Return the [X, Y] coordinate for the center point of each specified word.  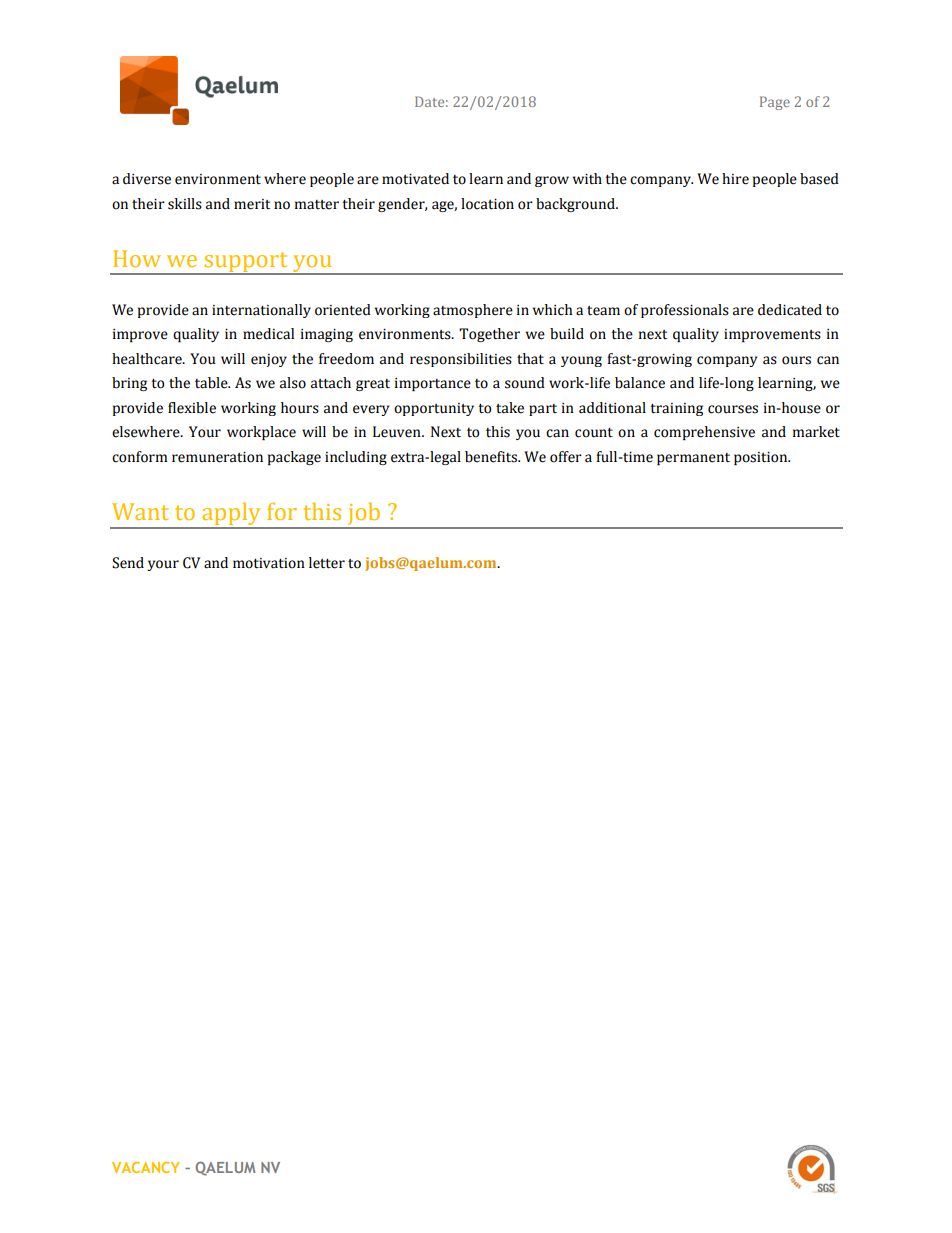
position [762, 458]
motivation [269, 563]
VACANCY [146, 1167]
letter [327, 563]
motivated [415, 179]
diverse [147, 179]
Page [775, 103]
